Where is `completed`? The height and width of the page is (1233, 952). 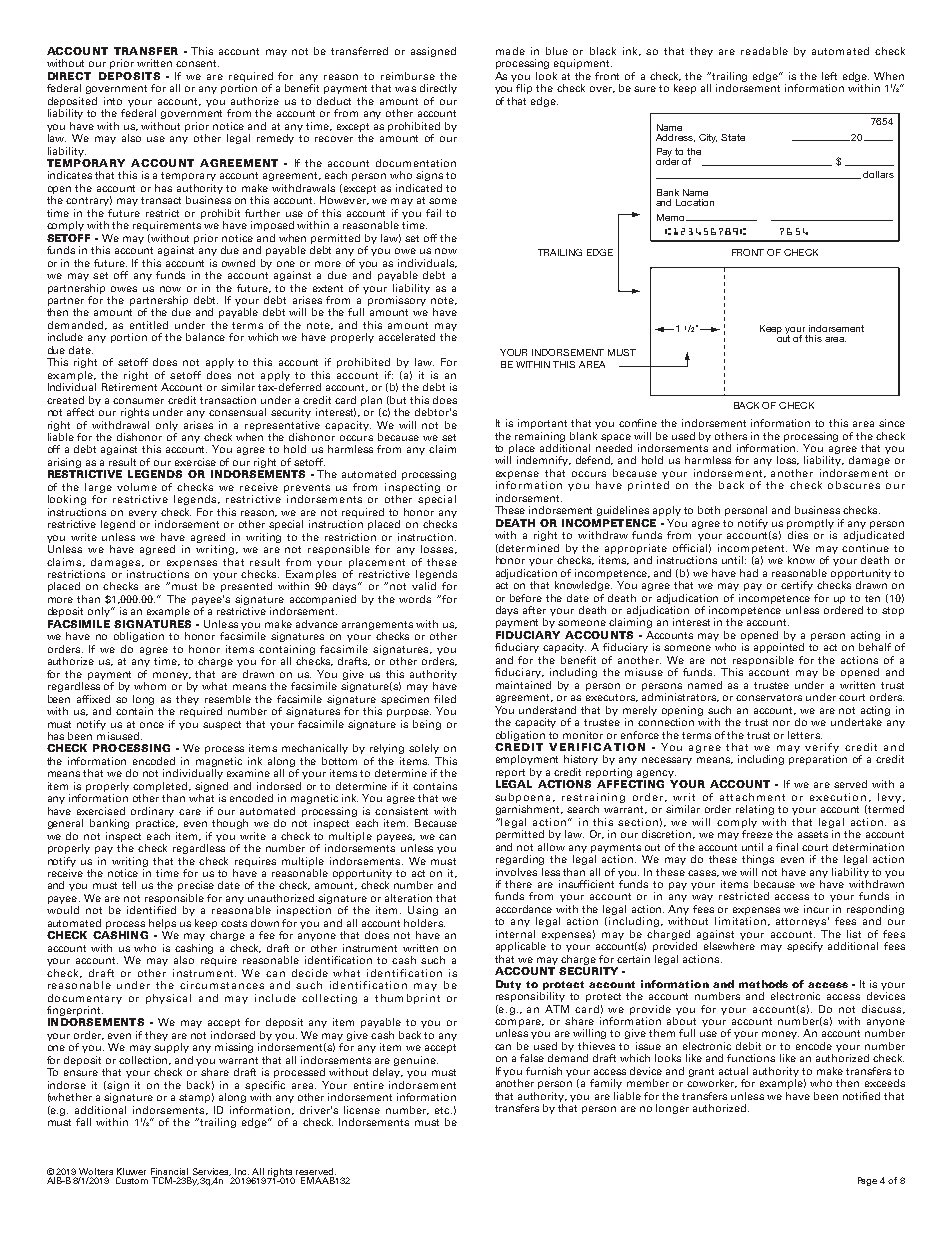
completed is located at coordinates (161, 787).
